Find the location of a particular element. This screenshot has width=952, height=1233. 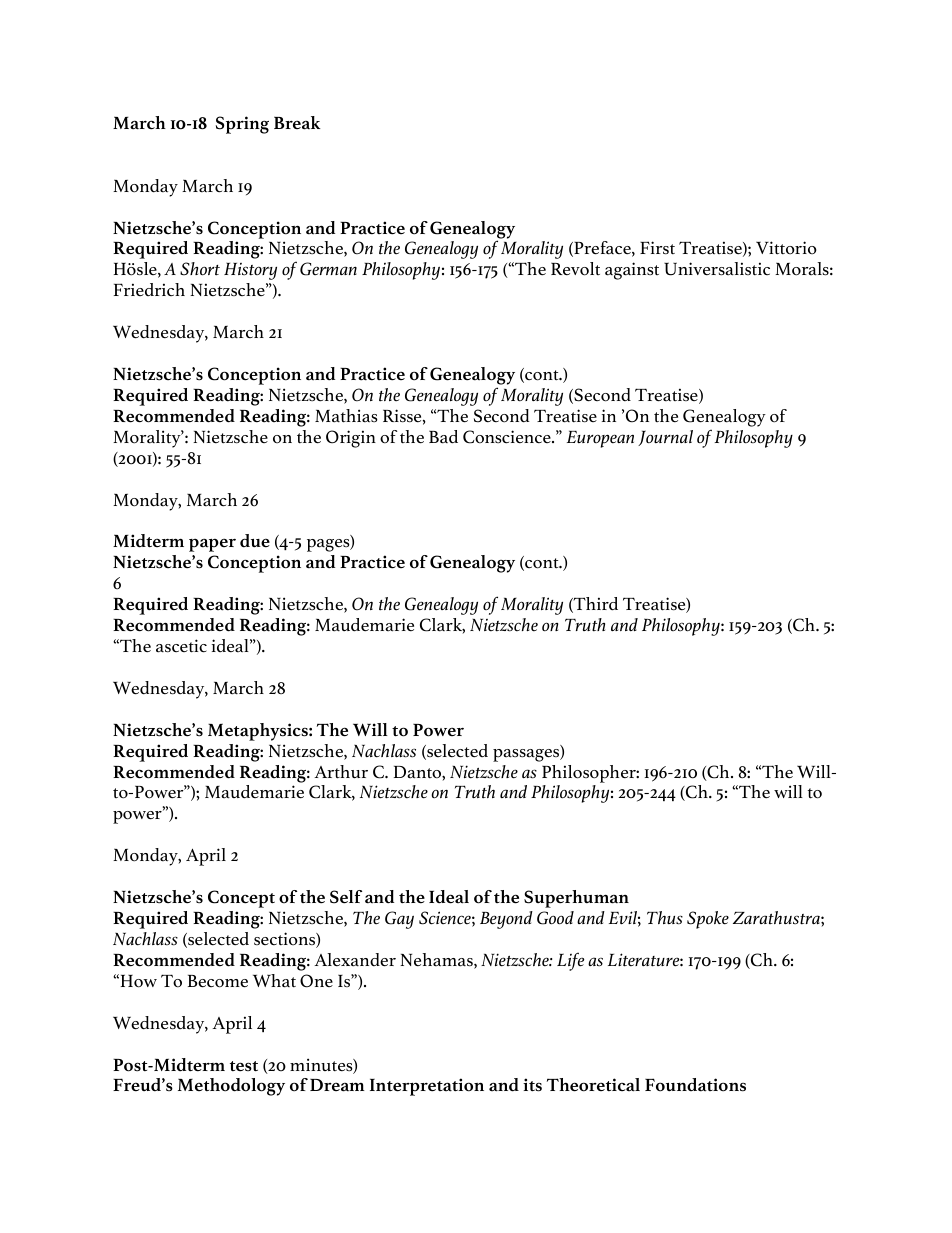

Spring is located at coordinates (242, 125).
